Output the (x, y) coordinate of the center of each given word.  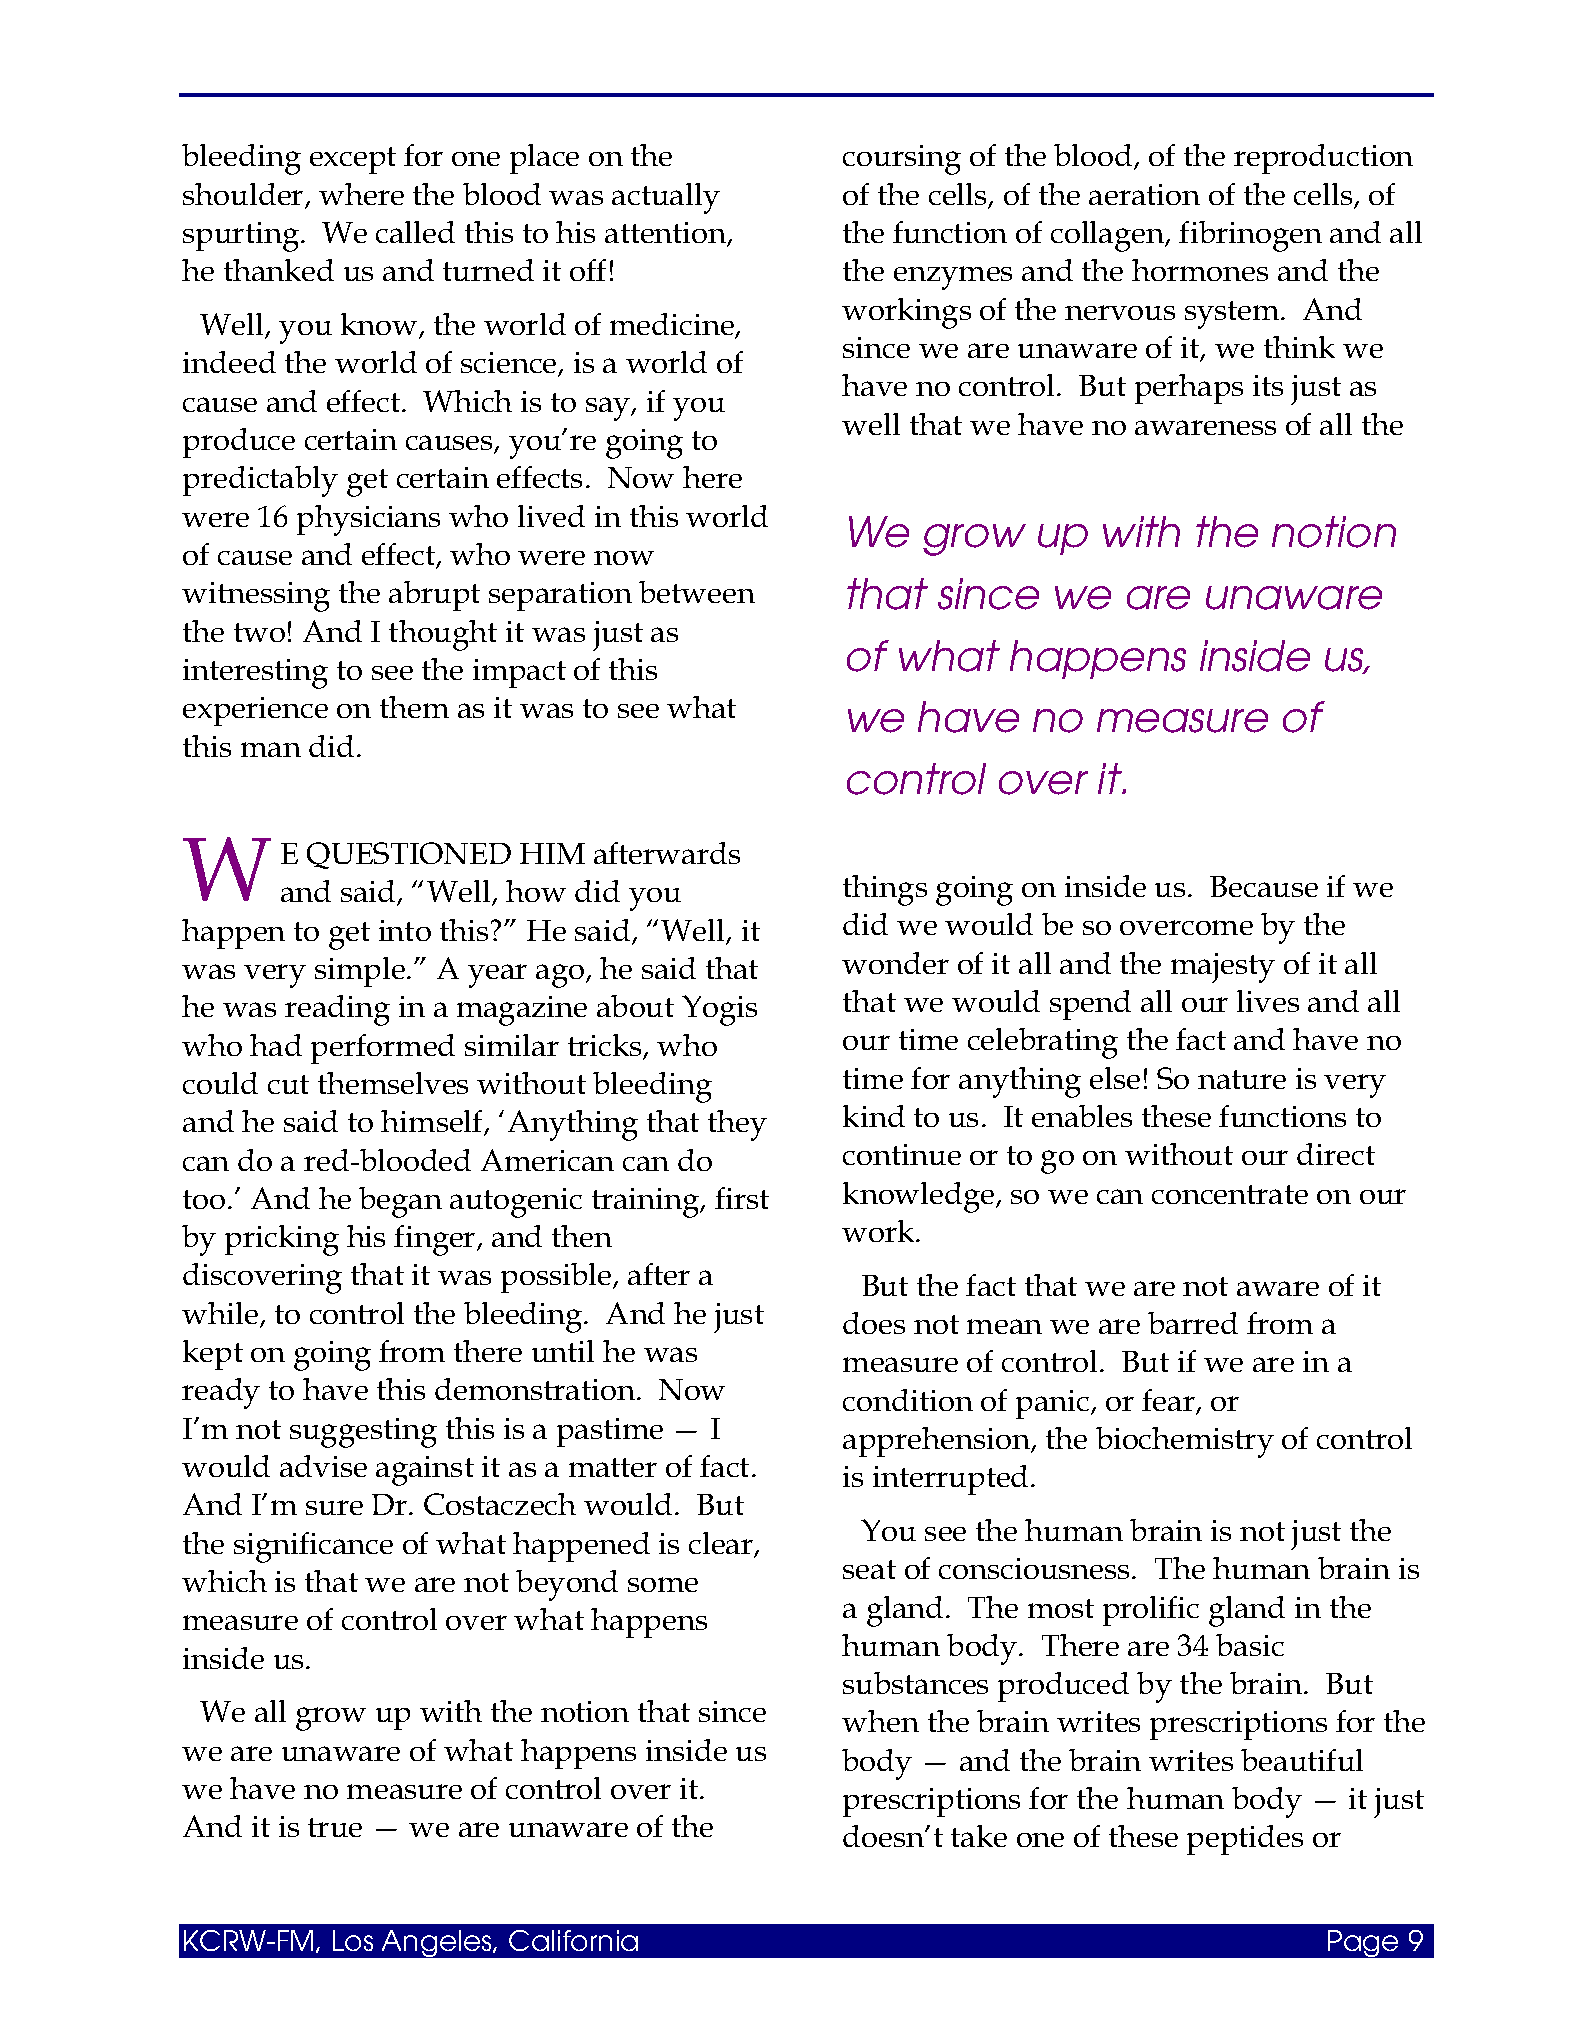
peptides (1245, 1840)
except (353, 160)
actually (666, 198)
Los (353, 1940)
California (573, 1940)
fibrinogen (1250, 236)
